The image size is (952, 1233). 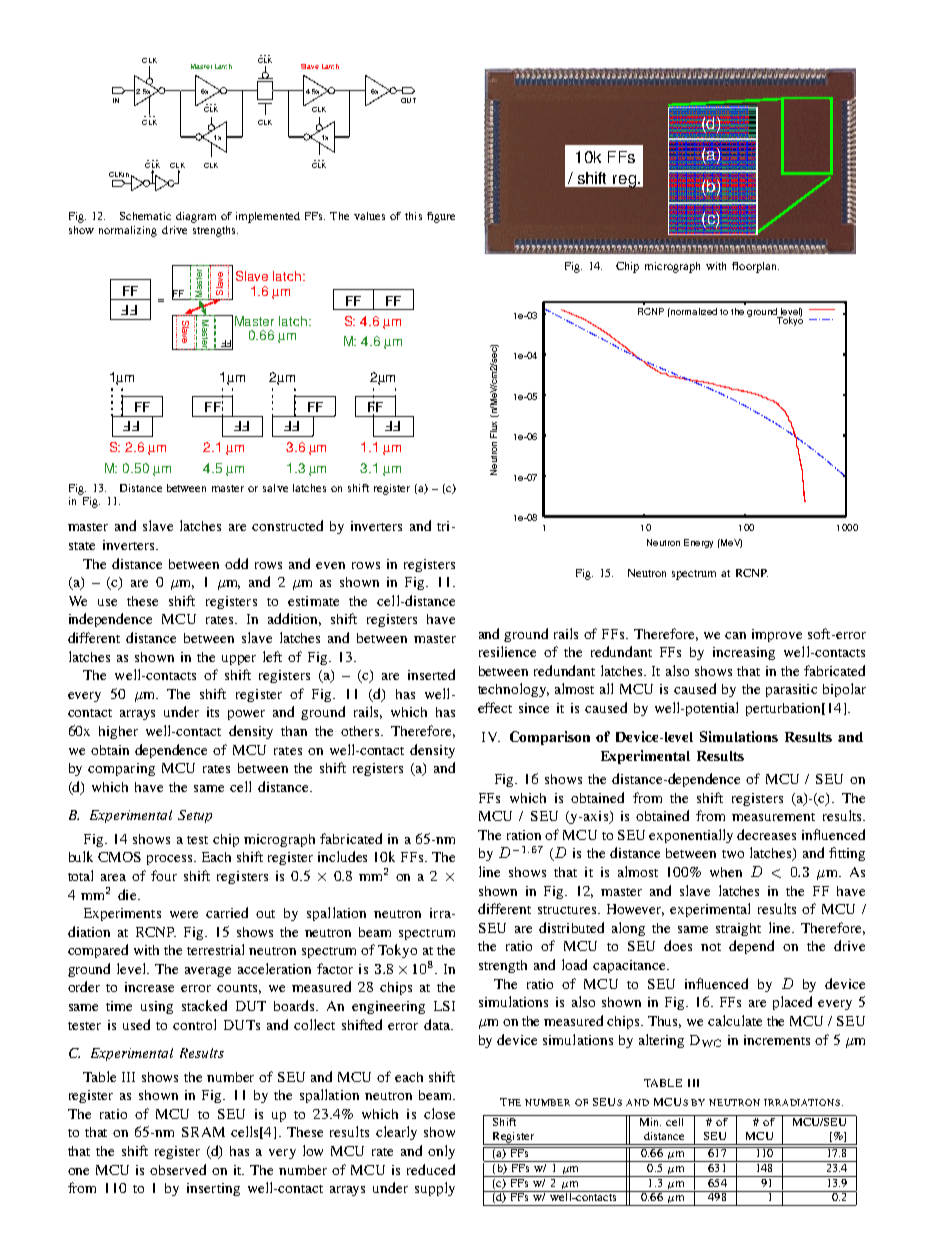 I want to click on observed, so click(x=178, y=1169).
